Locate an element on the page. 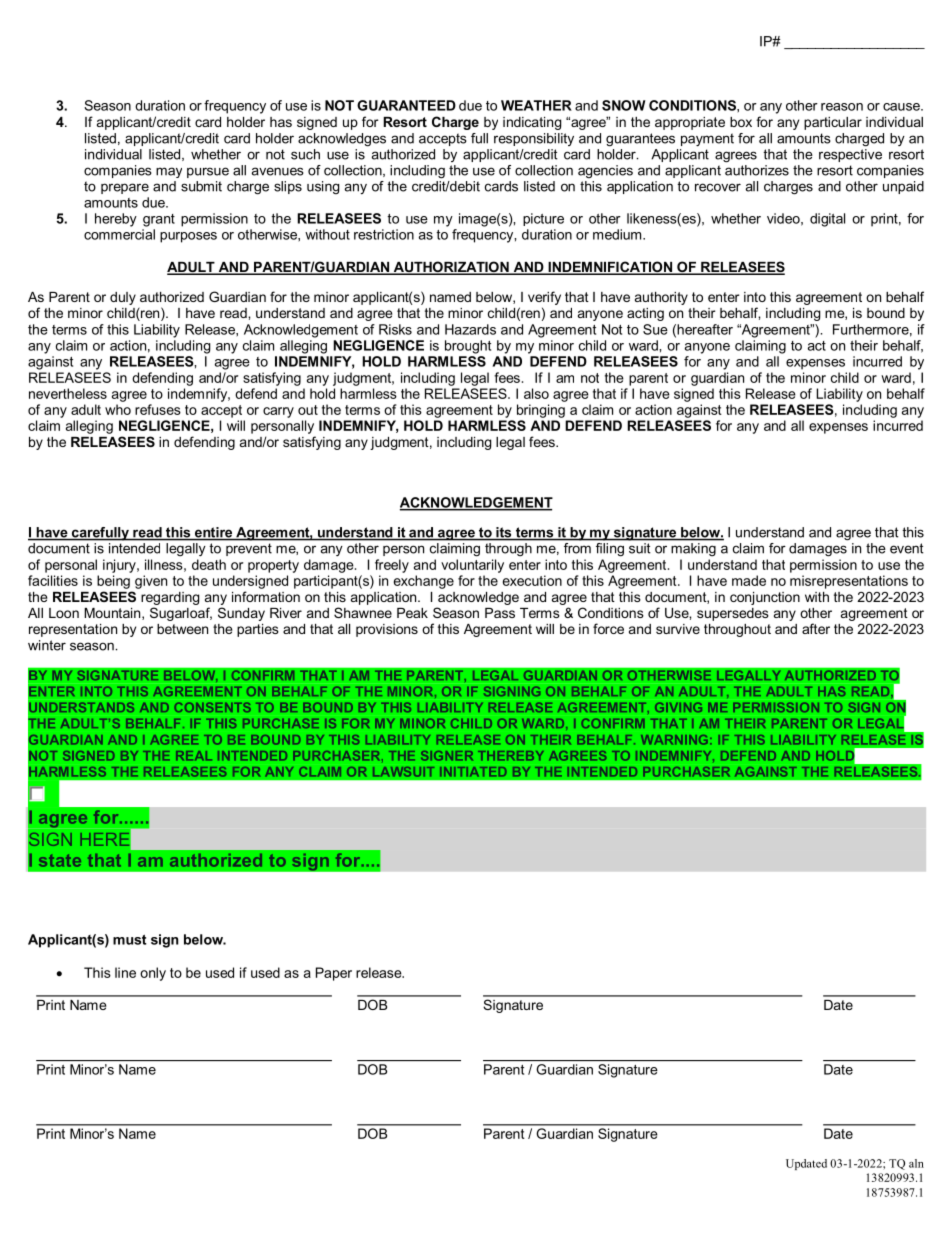 Image resolution: width=952 pixels, height=1233 pixels. only is located at coordinates (153, 974).
